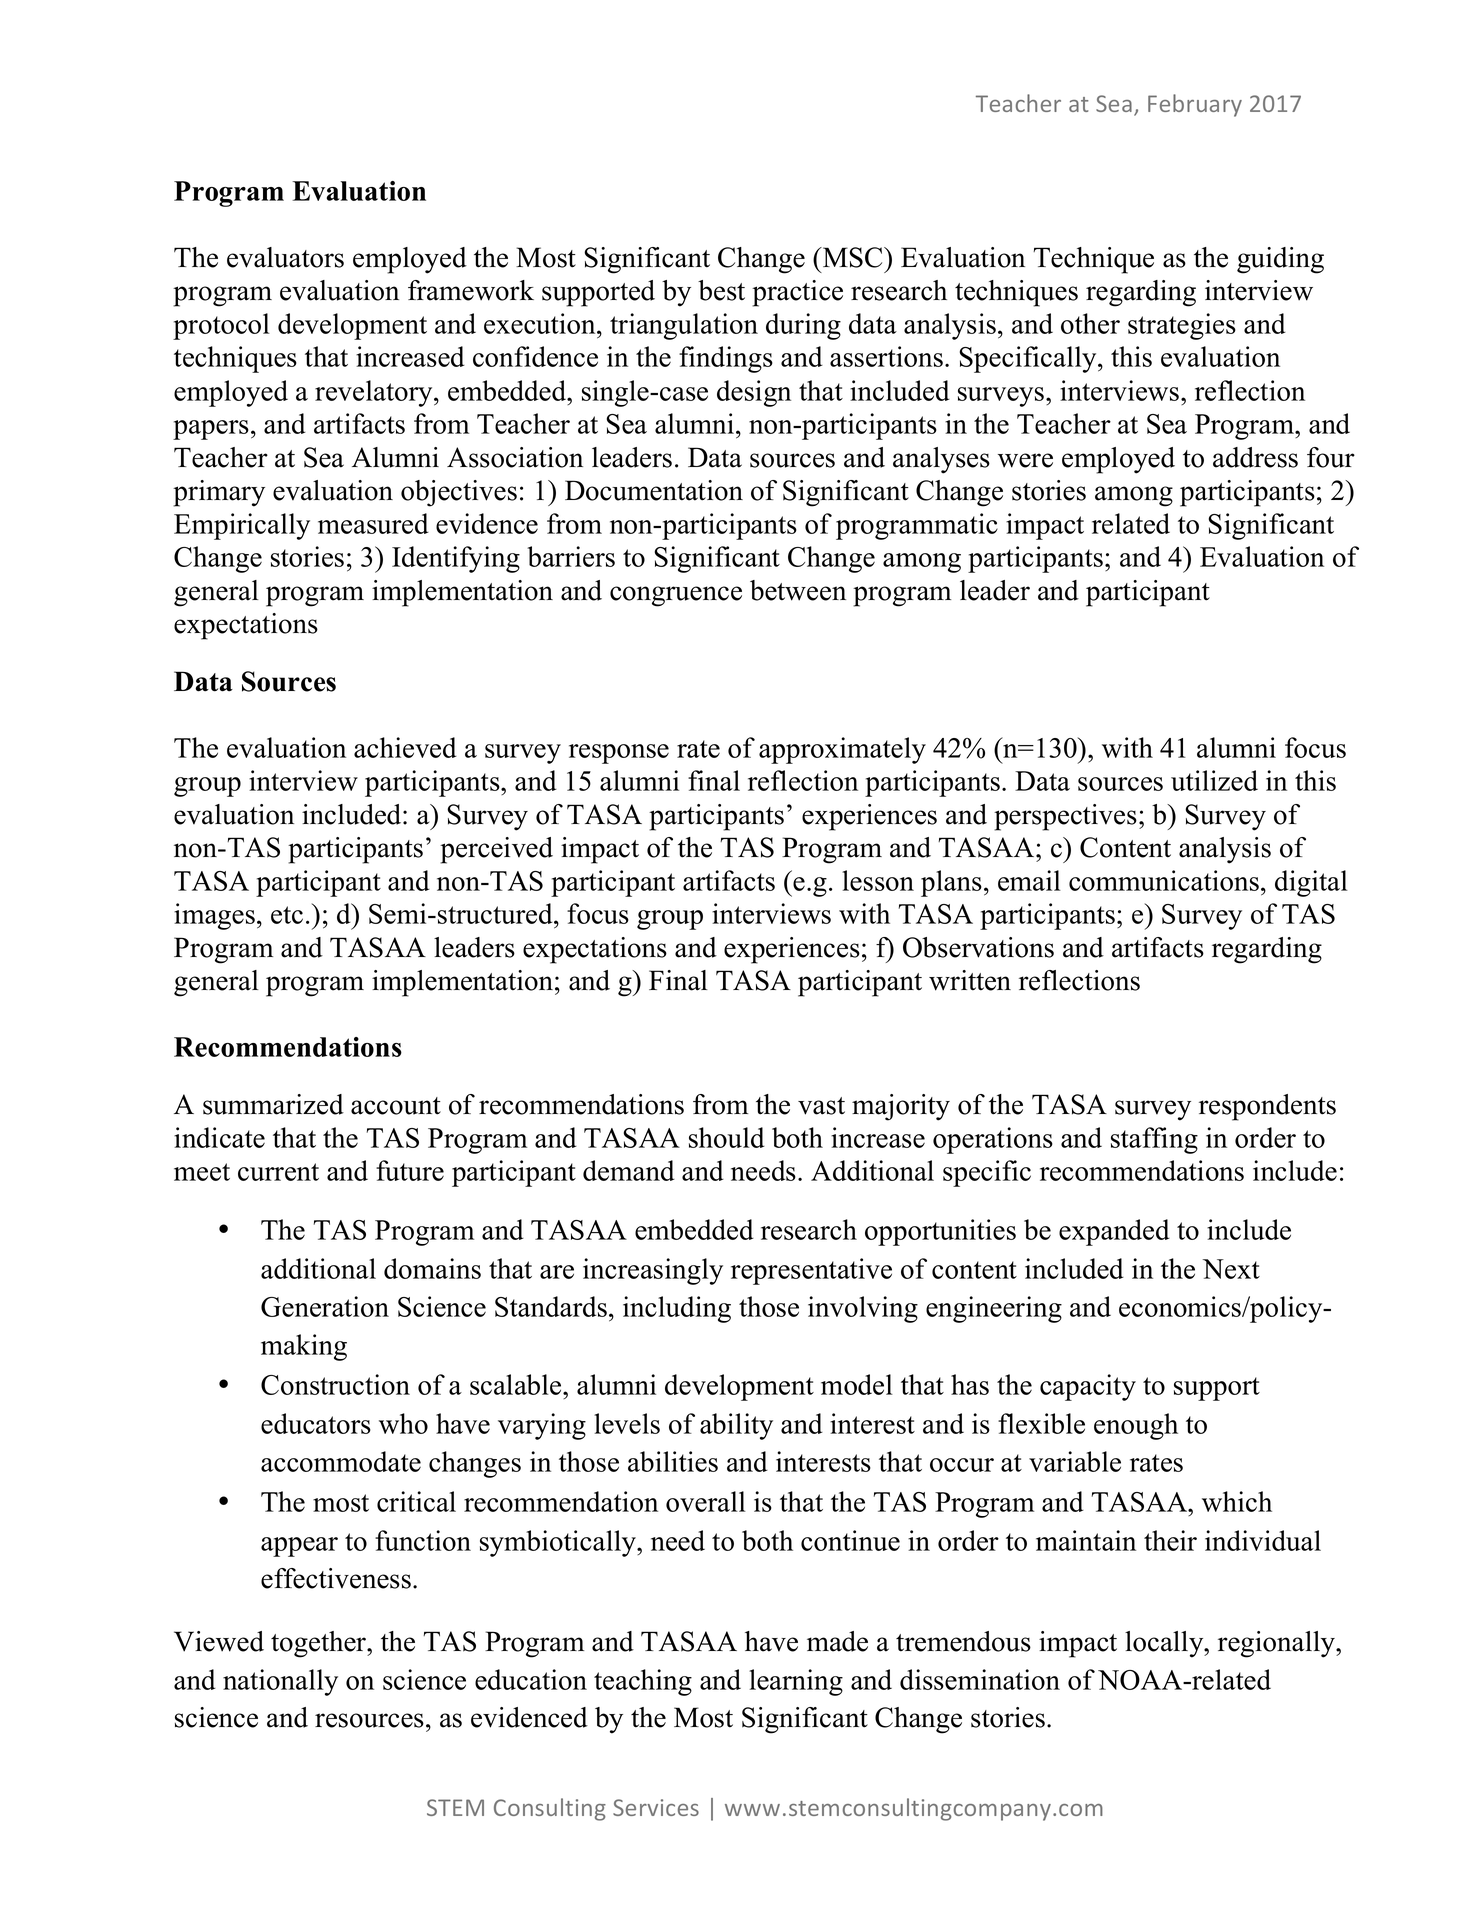 This screenshot has height=1910, width=1476. What do you see at coordinates (837, 1641) in the screenshot?
I see `made` at bounding box center [837, 1641].
